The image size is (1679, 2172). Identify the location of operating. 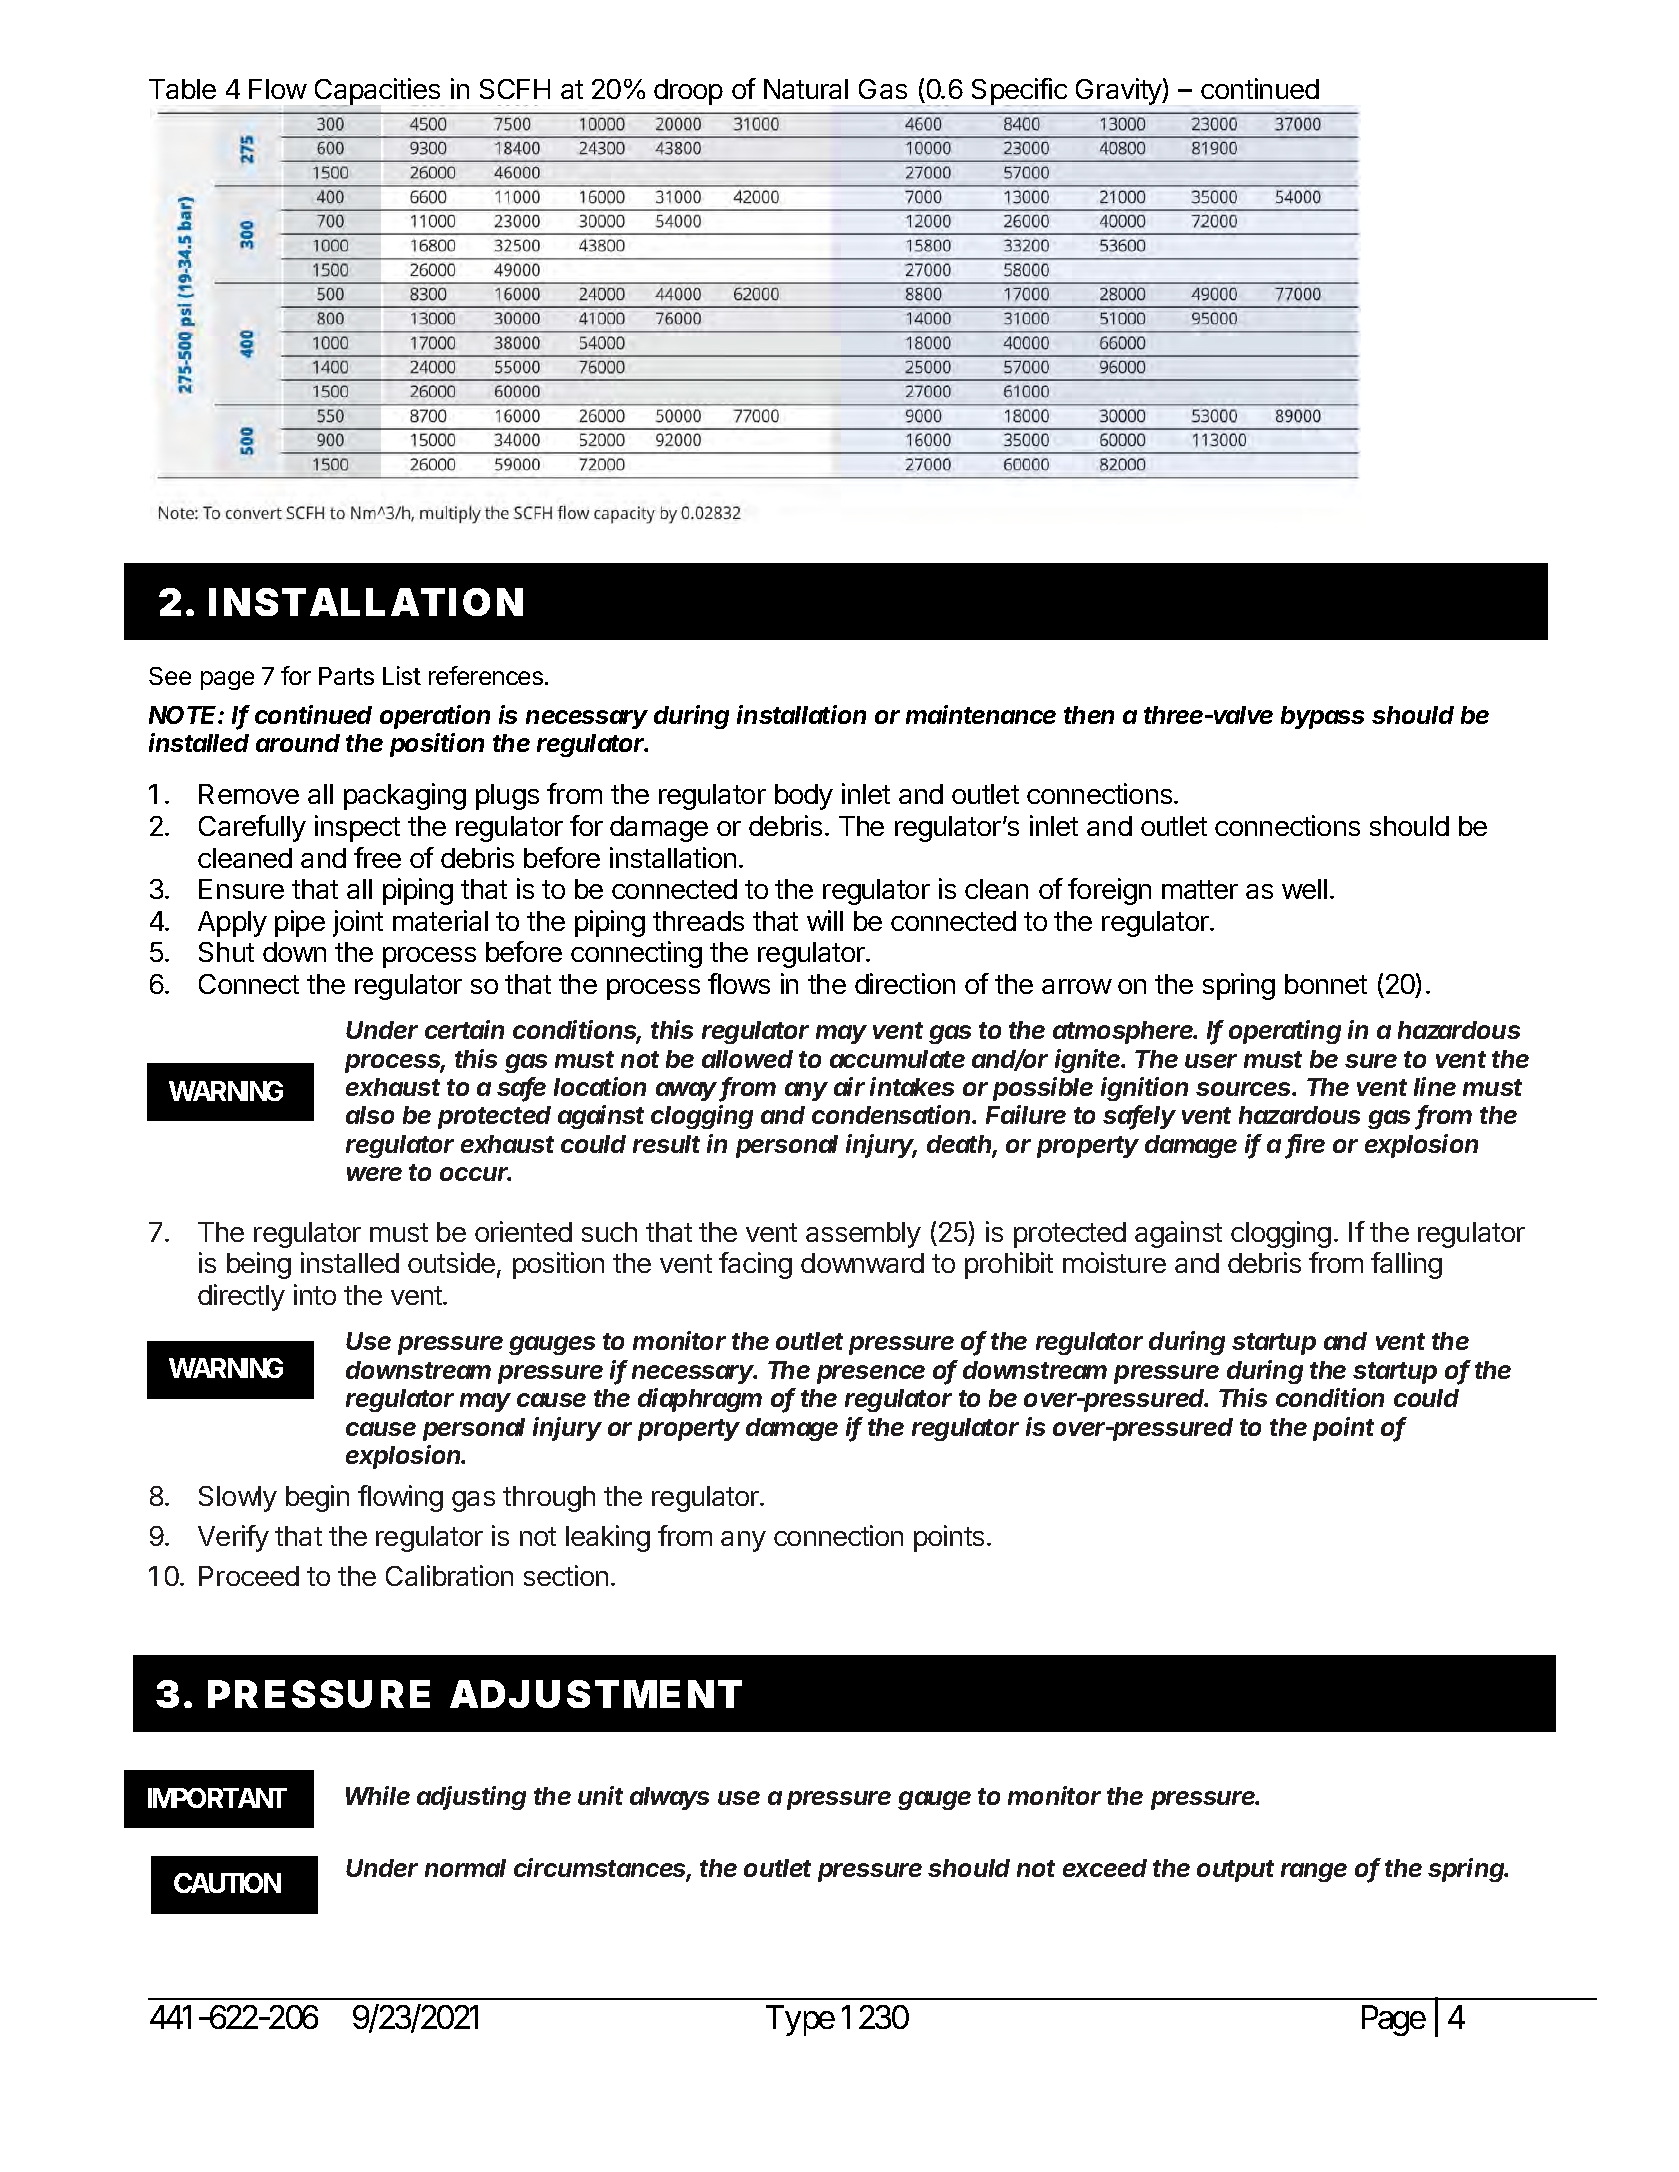
(1285, 1032).
